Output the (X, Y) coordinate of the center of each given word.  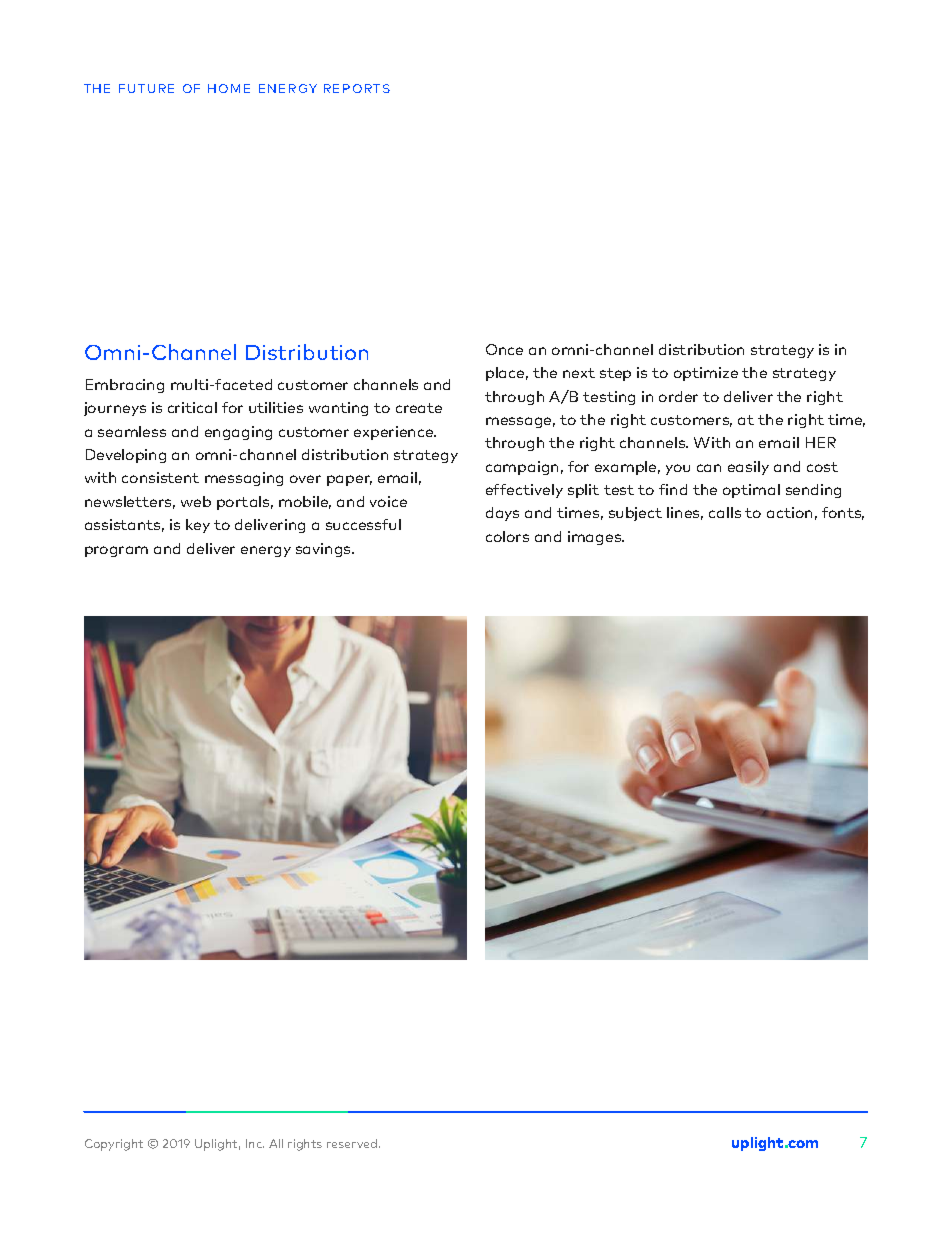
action (789, 512)
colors (507, 536)
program (116, 551)
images (596, 538)
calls (725, 512)
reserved (353, 1143)
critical (192, 407)
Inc (255, 1143)
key (198, 526)
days (502, 514)
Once (504, 349)
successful (363, 524)
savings (324, 550)
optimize (706, 374)
